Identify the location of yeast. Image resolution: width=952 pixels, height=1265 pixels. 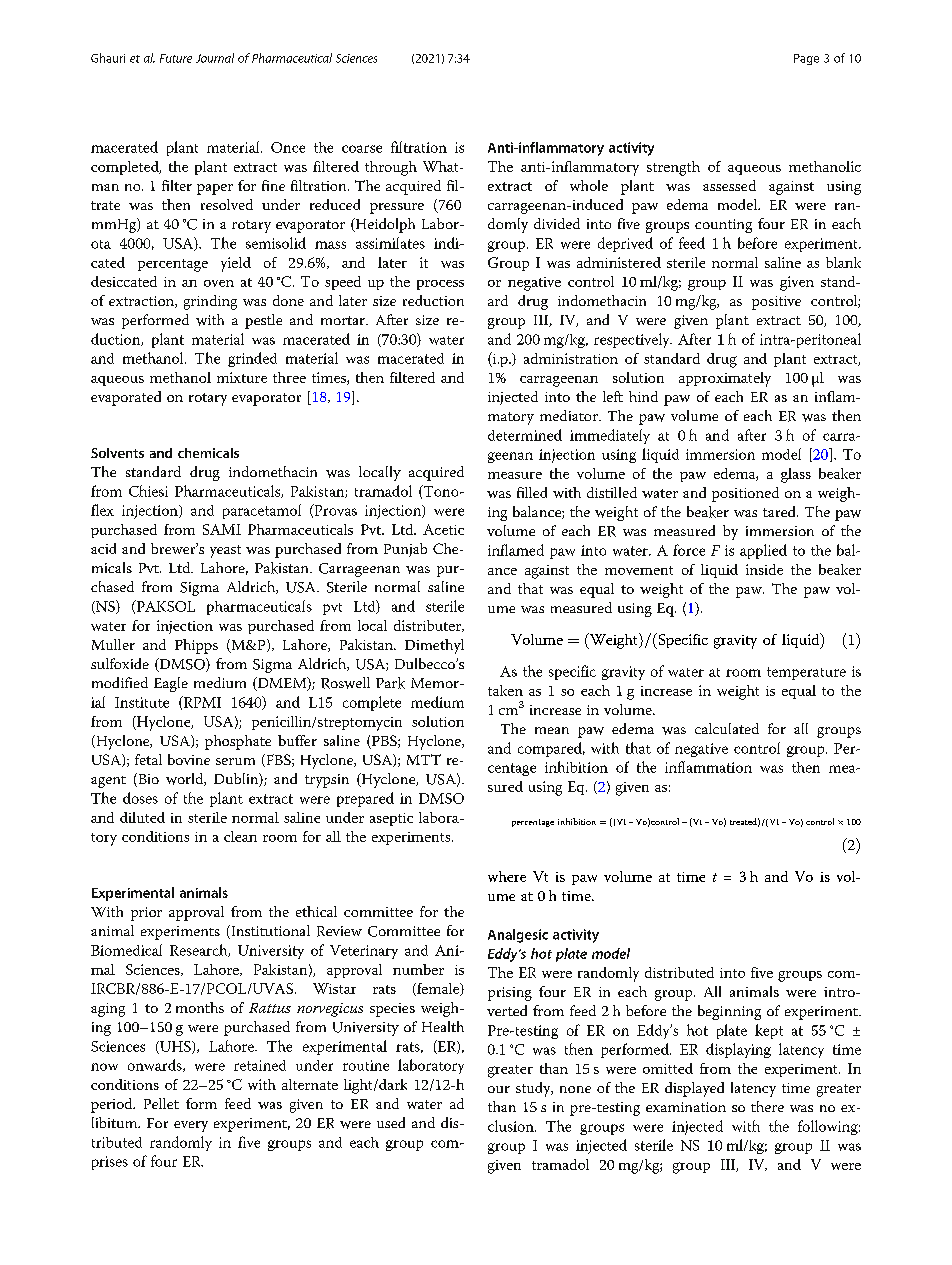
(225, 551).
